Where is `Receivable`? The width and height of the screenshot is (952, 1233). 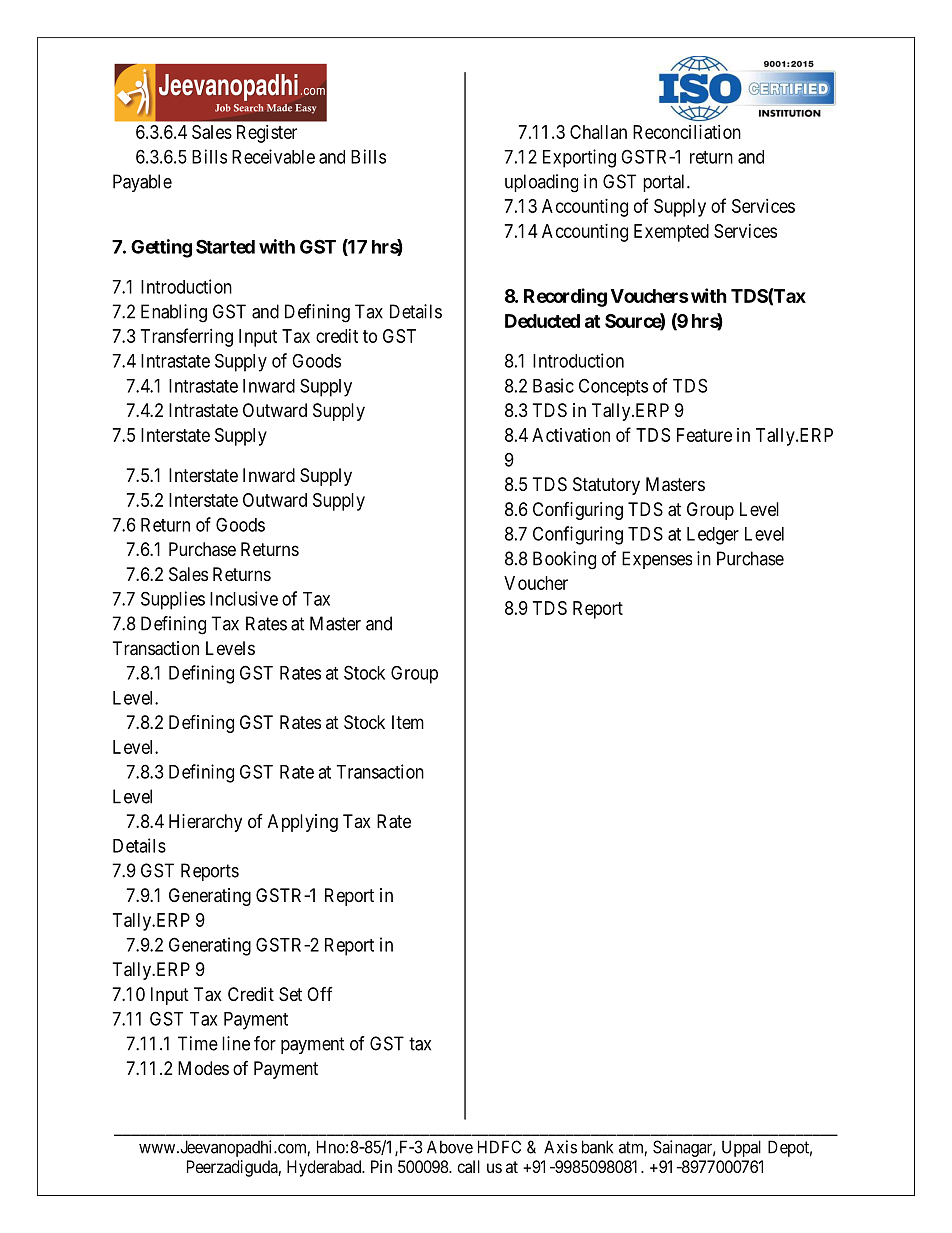
Receivable is located at coordinates (273, 156).
